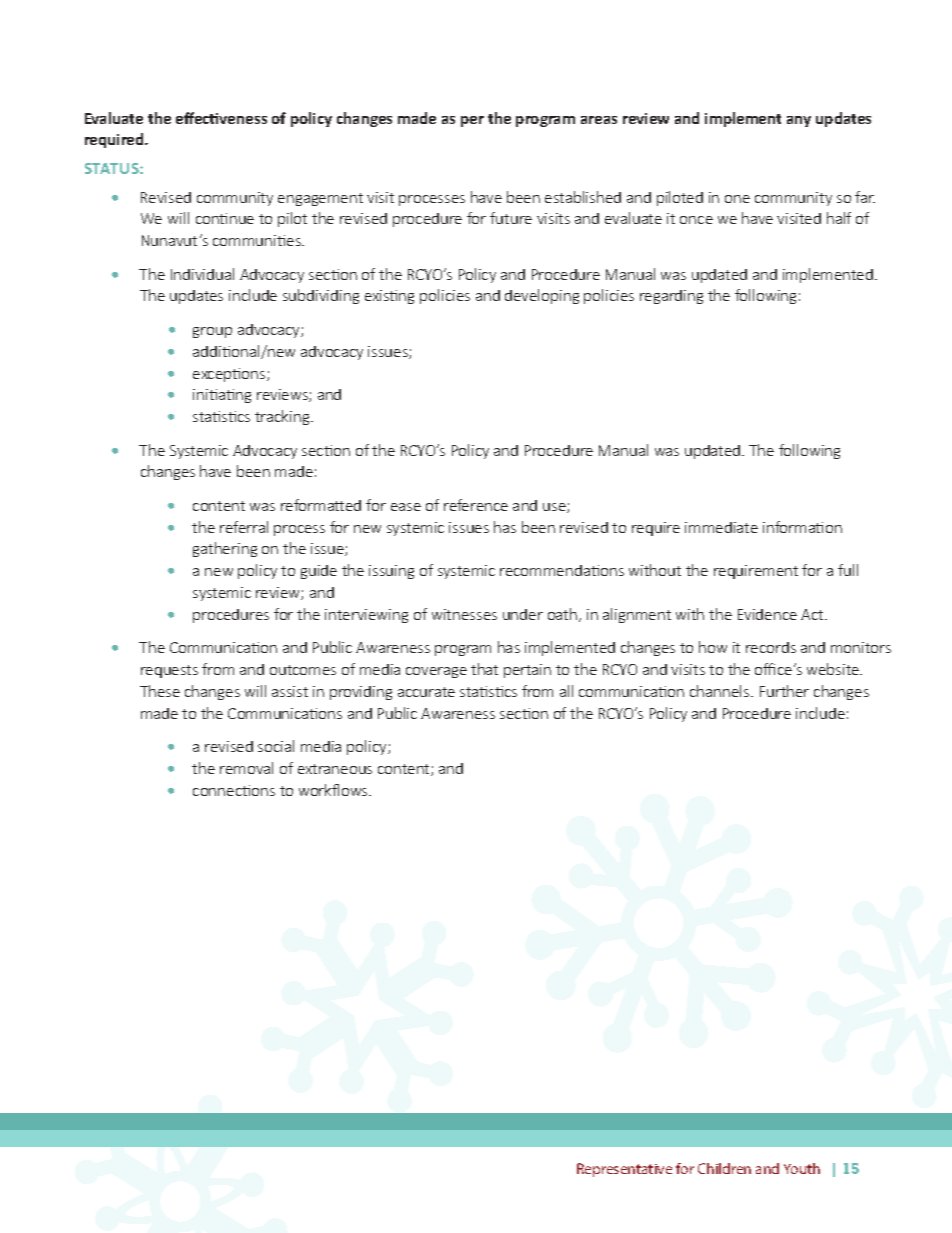 This screenshot has height=1233, width=952. What do you see at coordinates (724, 1168) in the screenshot?
I see `Children` at bounding box center [724, 1168].
